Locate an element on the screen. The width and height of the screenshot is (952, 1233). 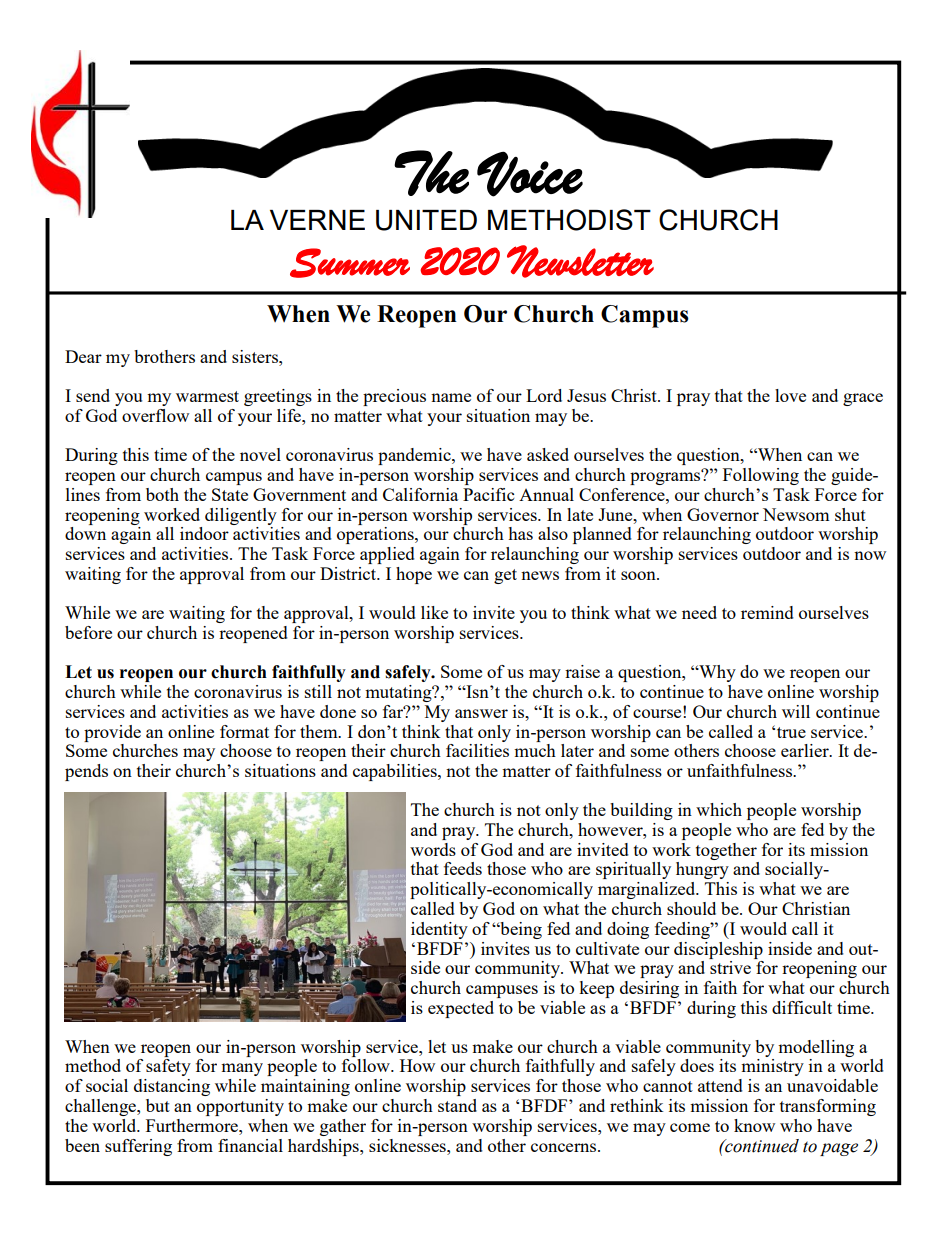
words is located at coordinates (433, 849).
